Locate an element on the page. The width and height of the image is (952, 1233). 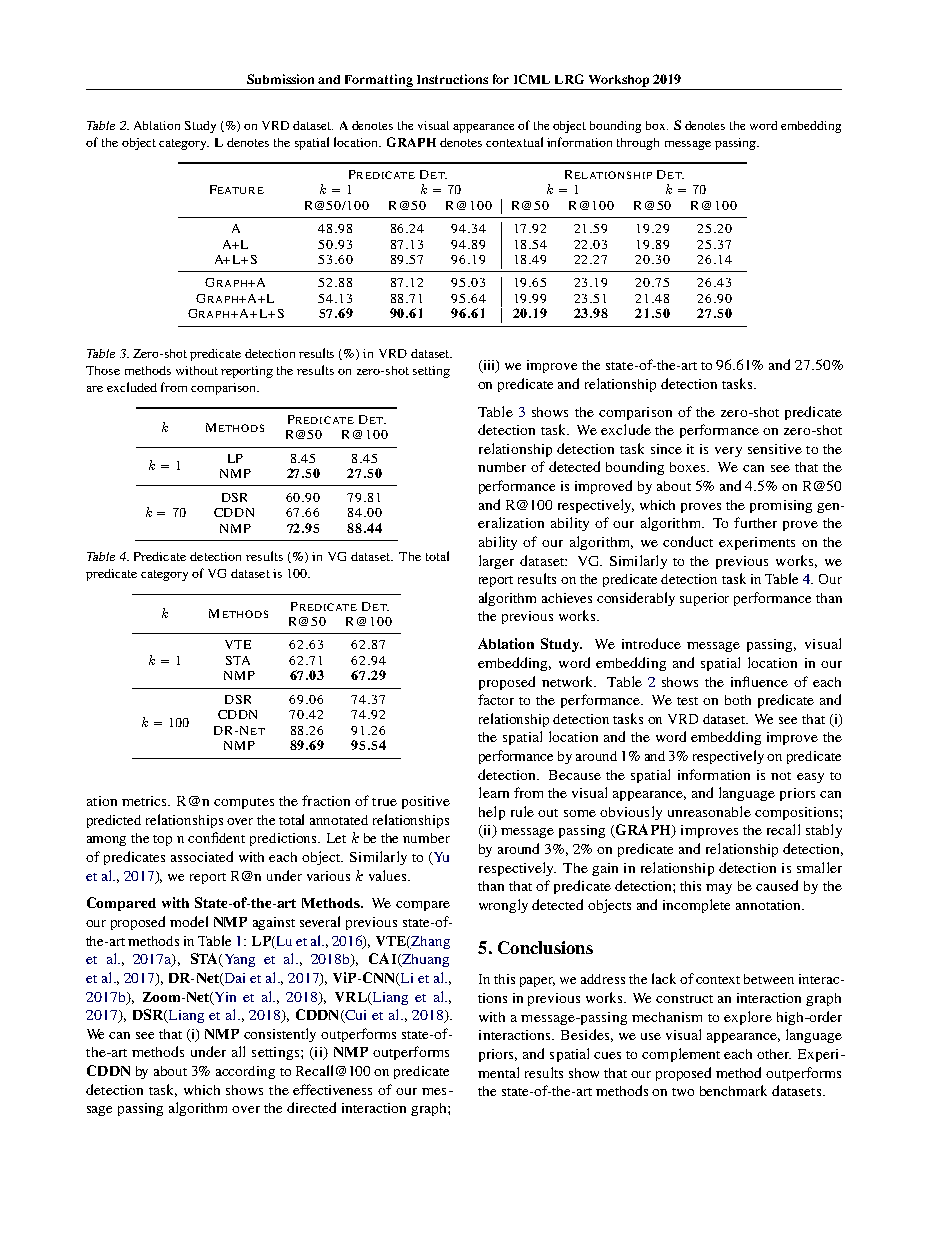
through is located at coordinates (638, 144).
